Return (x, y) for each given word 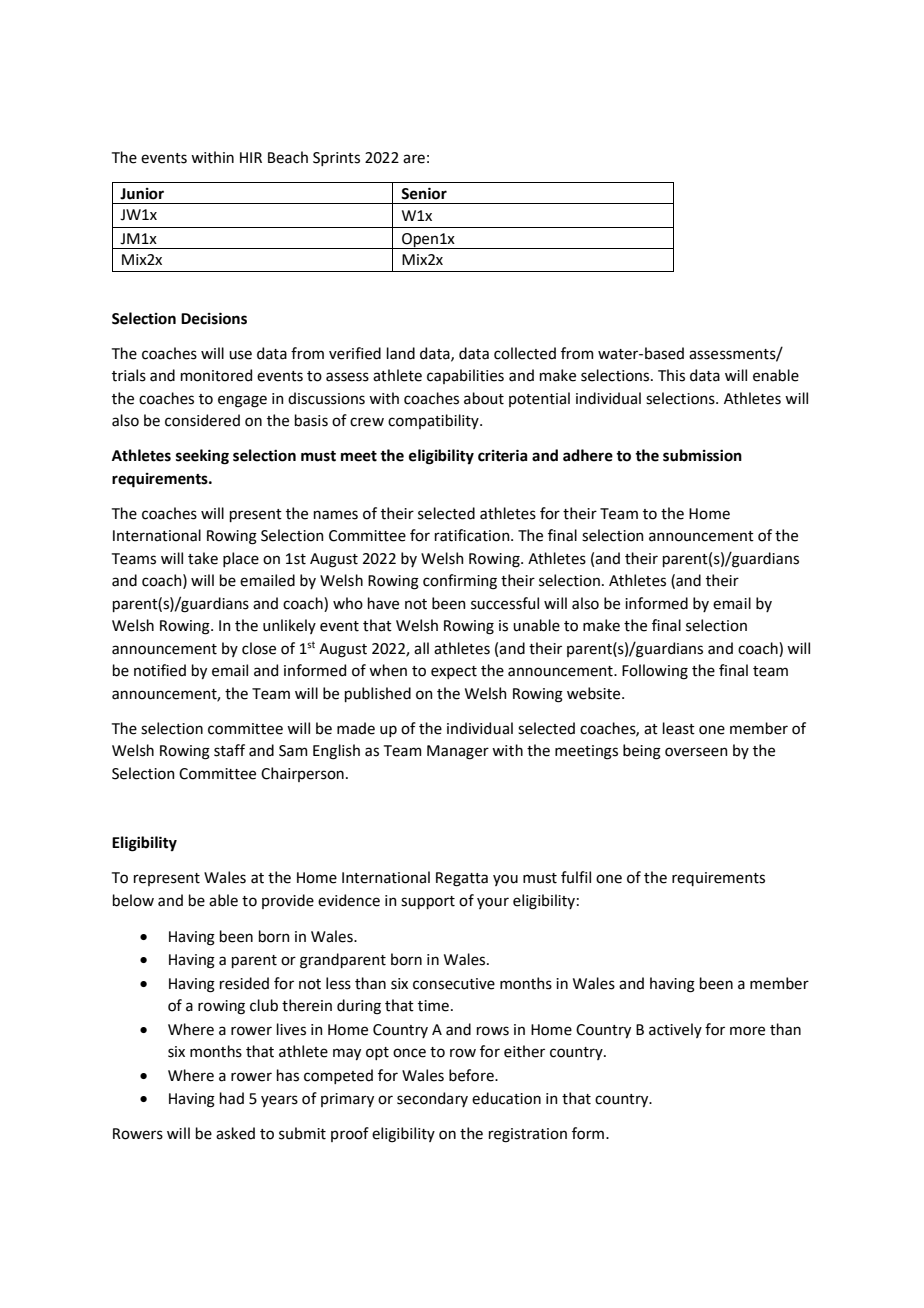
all (421, 648)
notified (160, 670)
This (671, 375)
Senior (424, 193)
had (232, 1098)
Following (655, 672)
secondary (432, 1099)
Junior (142, 194)
